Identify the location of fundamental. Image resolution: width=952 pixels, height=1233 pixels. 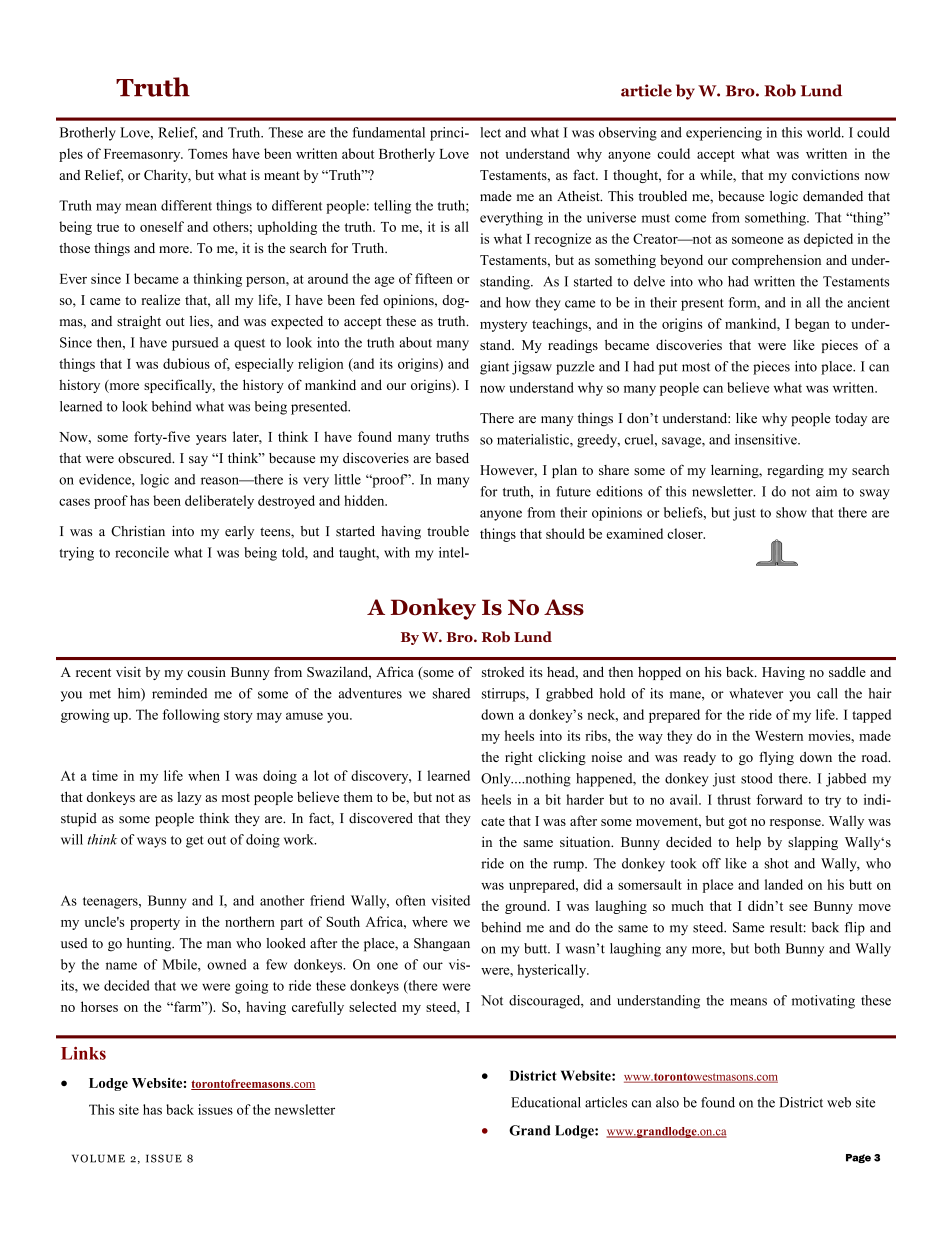
(389, 132).
